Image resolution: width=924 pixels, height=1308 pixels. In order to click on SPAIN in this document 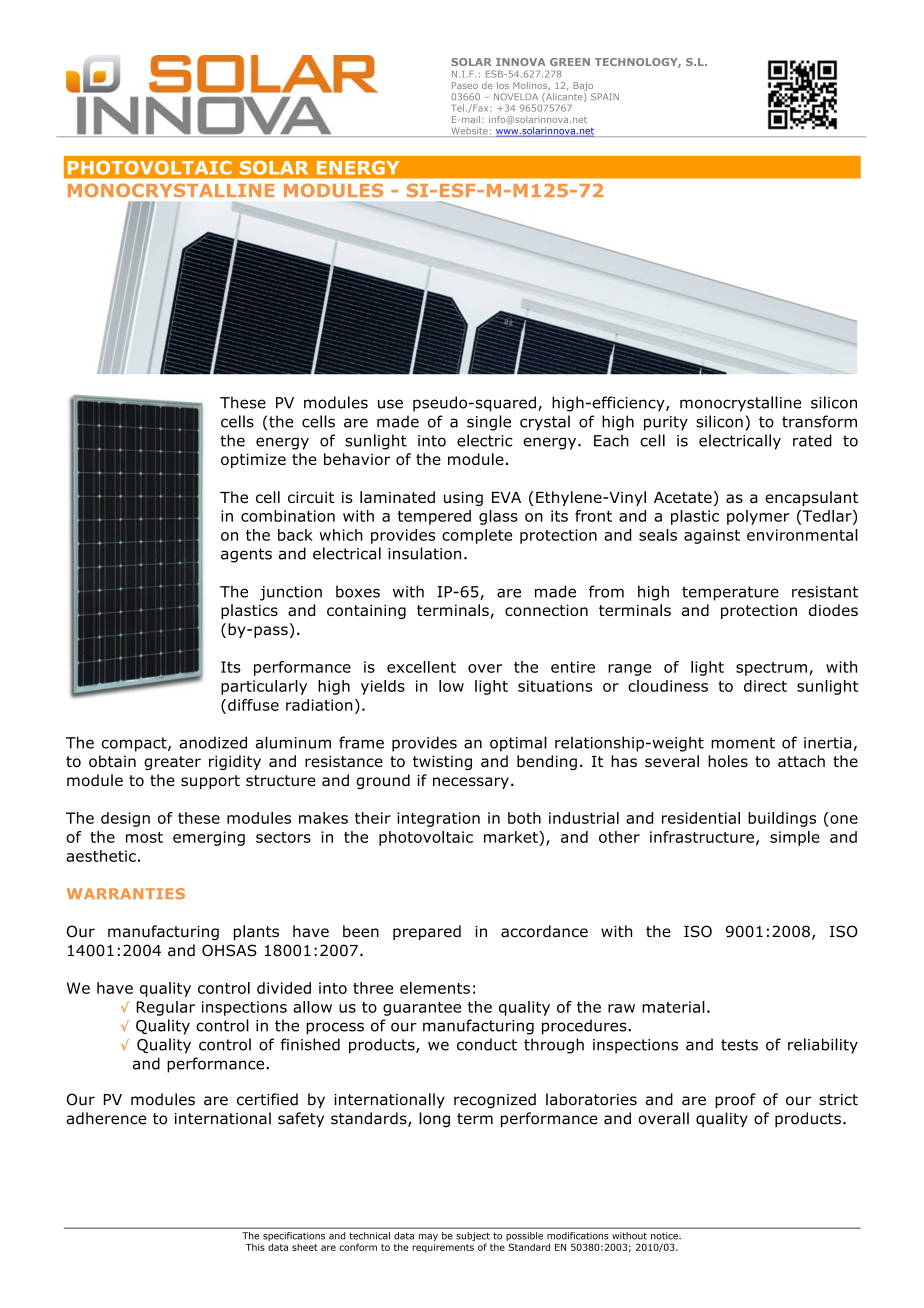, I will do `click(605, 97)`.
